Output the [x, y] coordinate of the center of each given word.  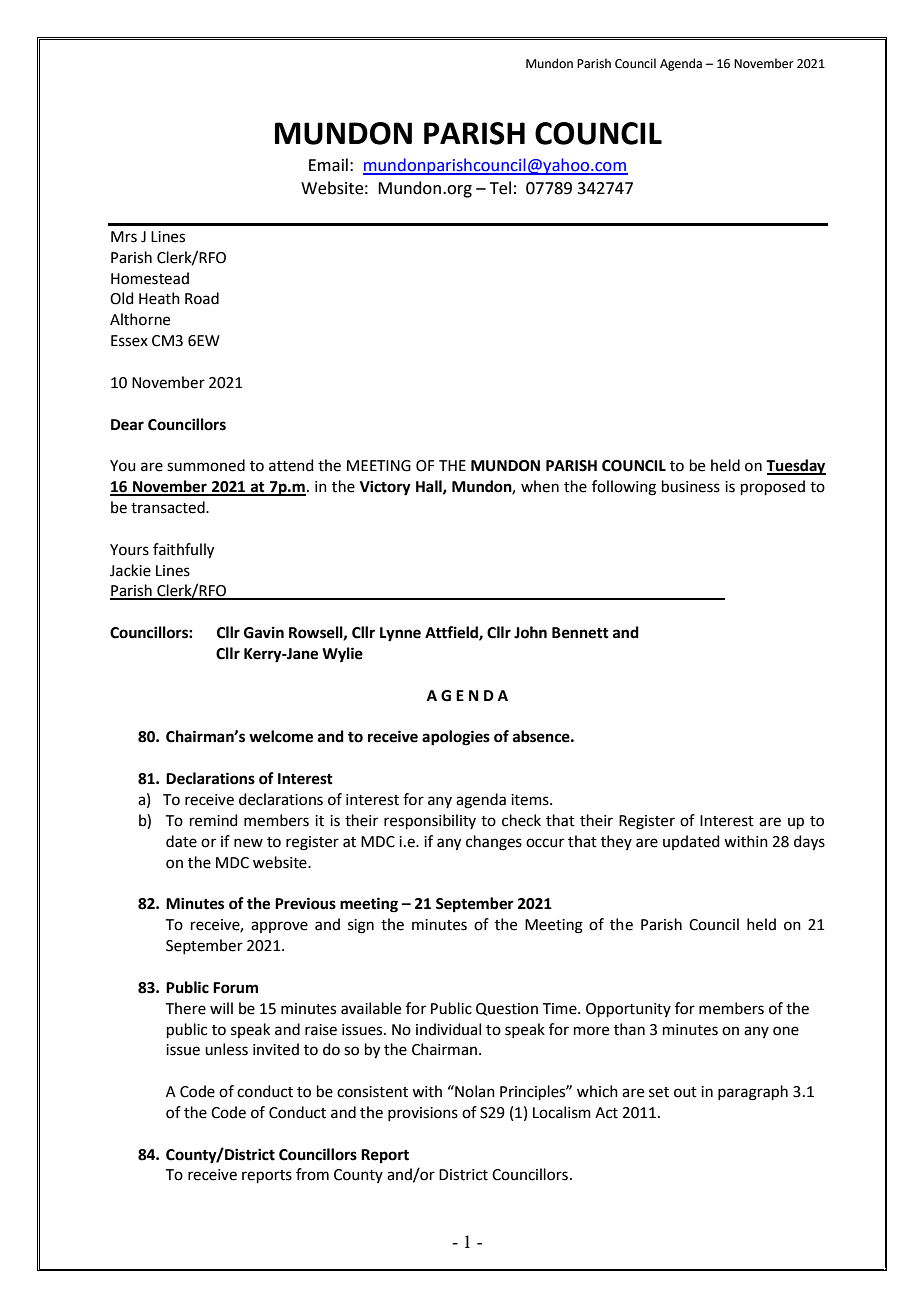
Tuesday [796, 467]
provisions [423, 1114]
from [312, 1174]
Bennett [580, 633]
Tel [500, 188]
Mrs [124, 237]
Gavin [264, 632]
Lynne [400, 634]
